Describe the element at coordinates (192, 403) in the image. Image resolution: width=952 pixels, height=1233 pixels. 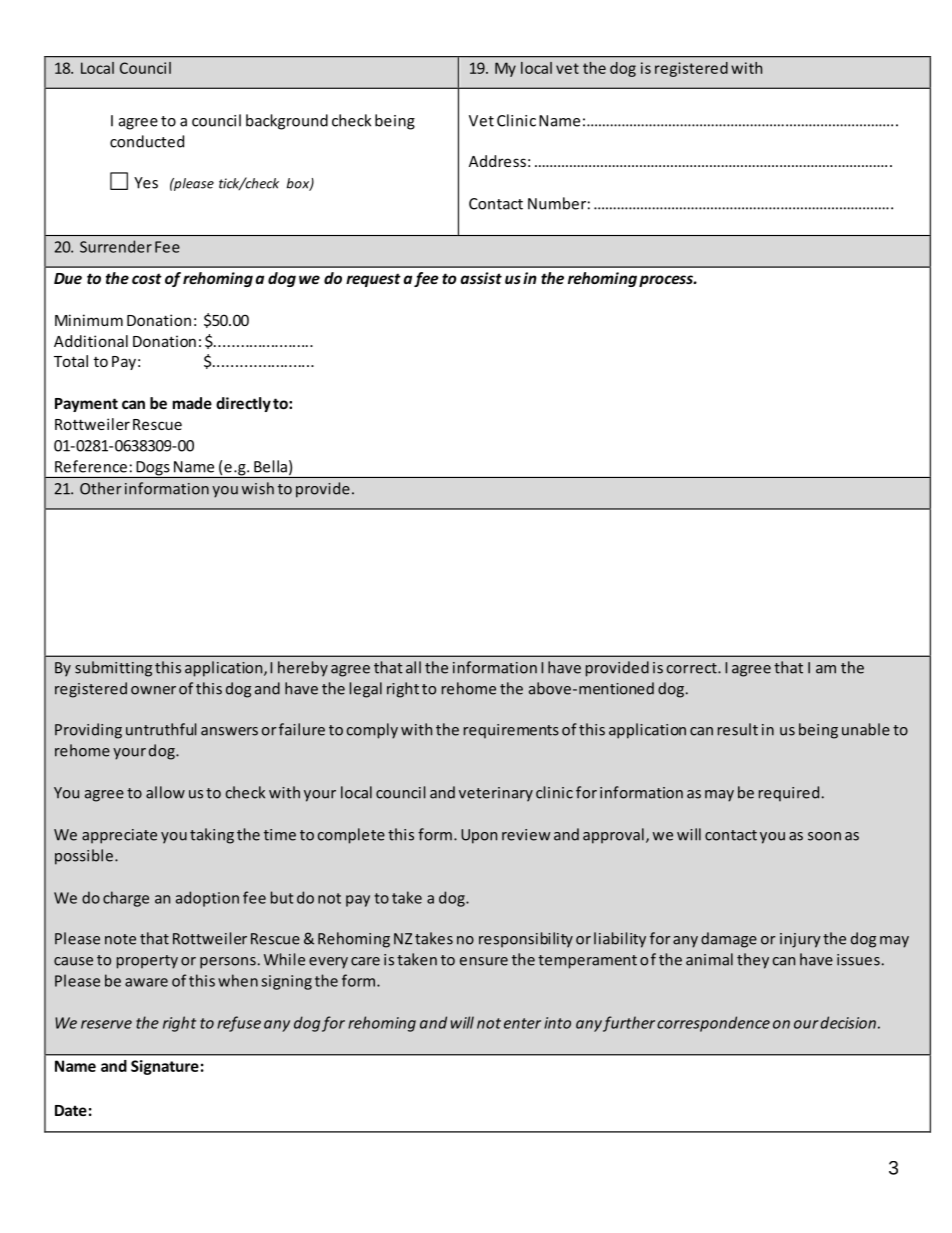
I see `made` at that location.
